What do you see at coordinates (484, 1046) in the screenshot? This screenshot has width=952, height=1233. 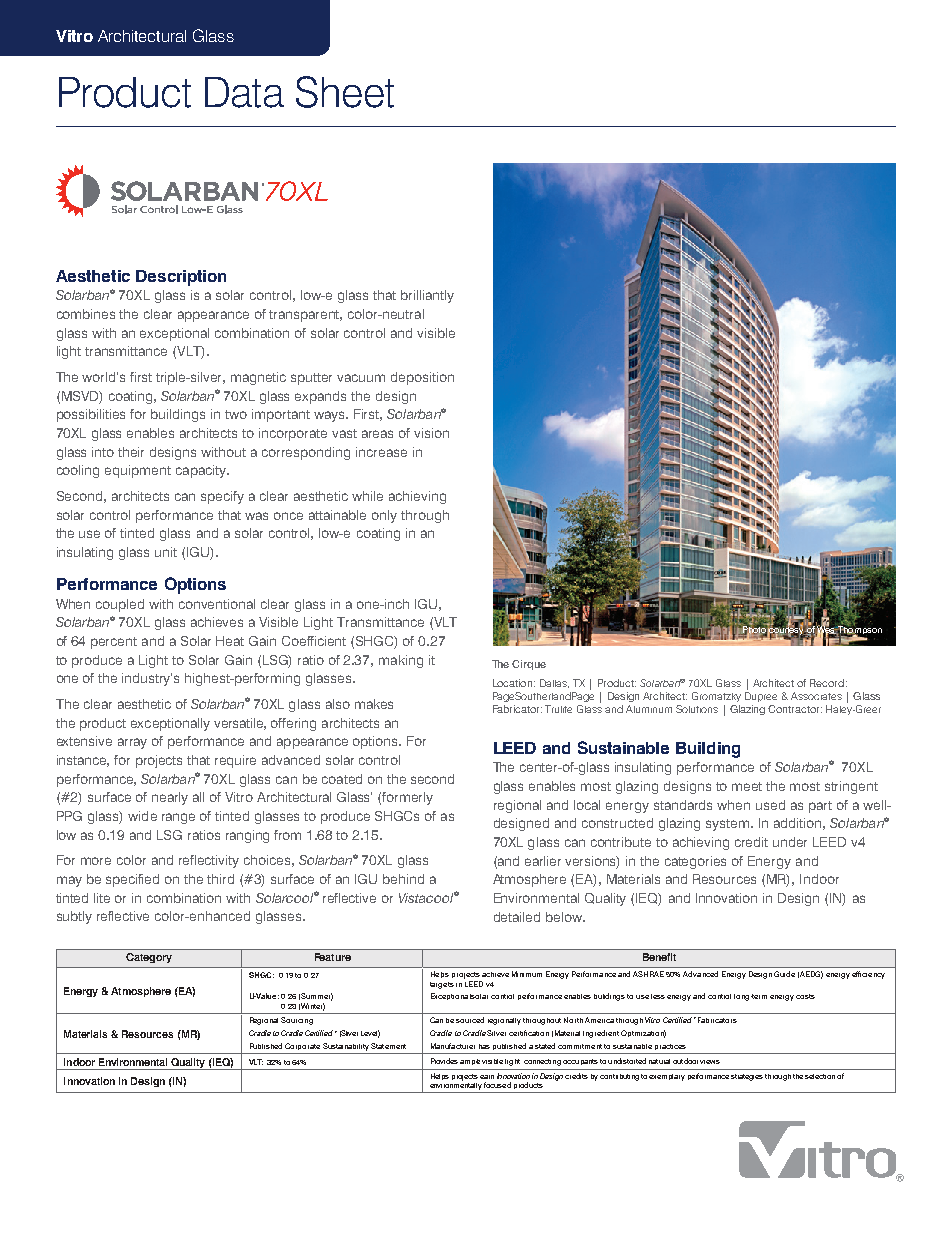 I see `has` at bounding box center [484, 1046].
